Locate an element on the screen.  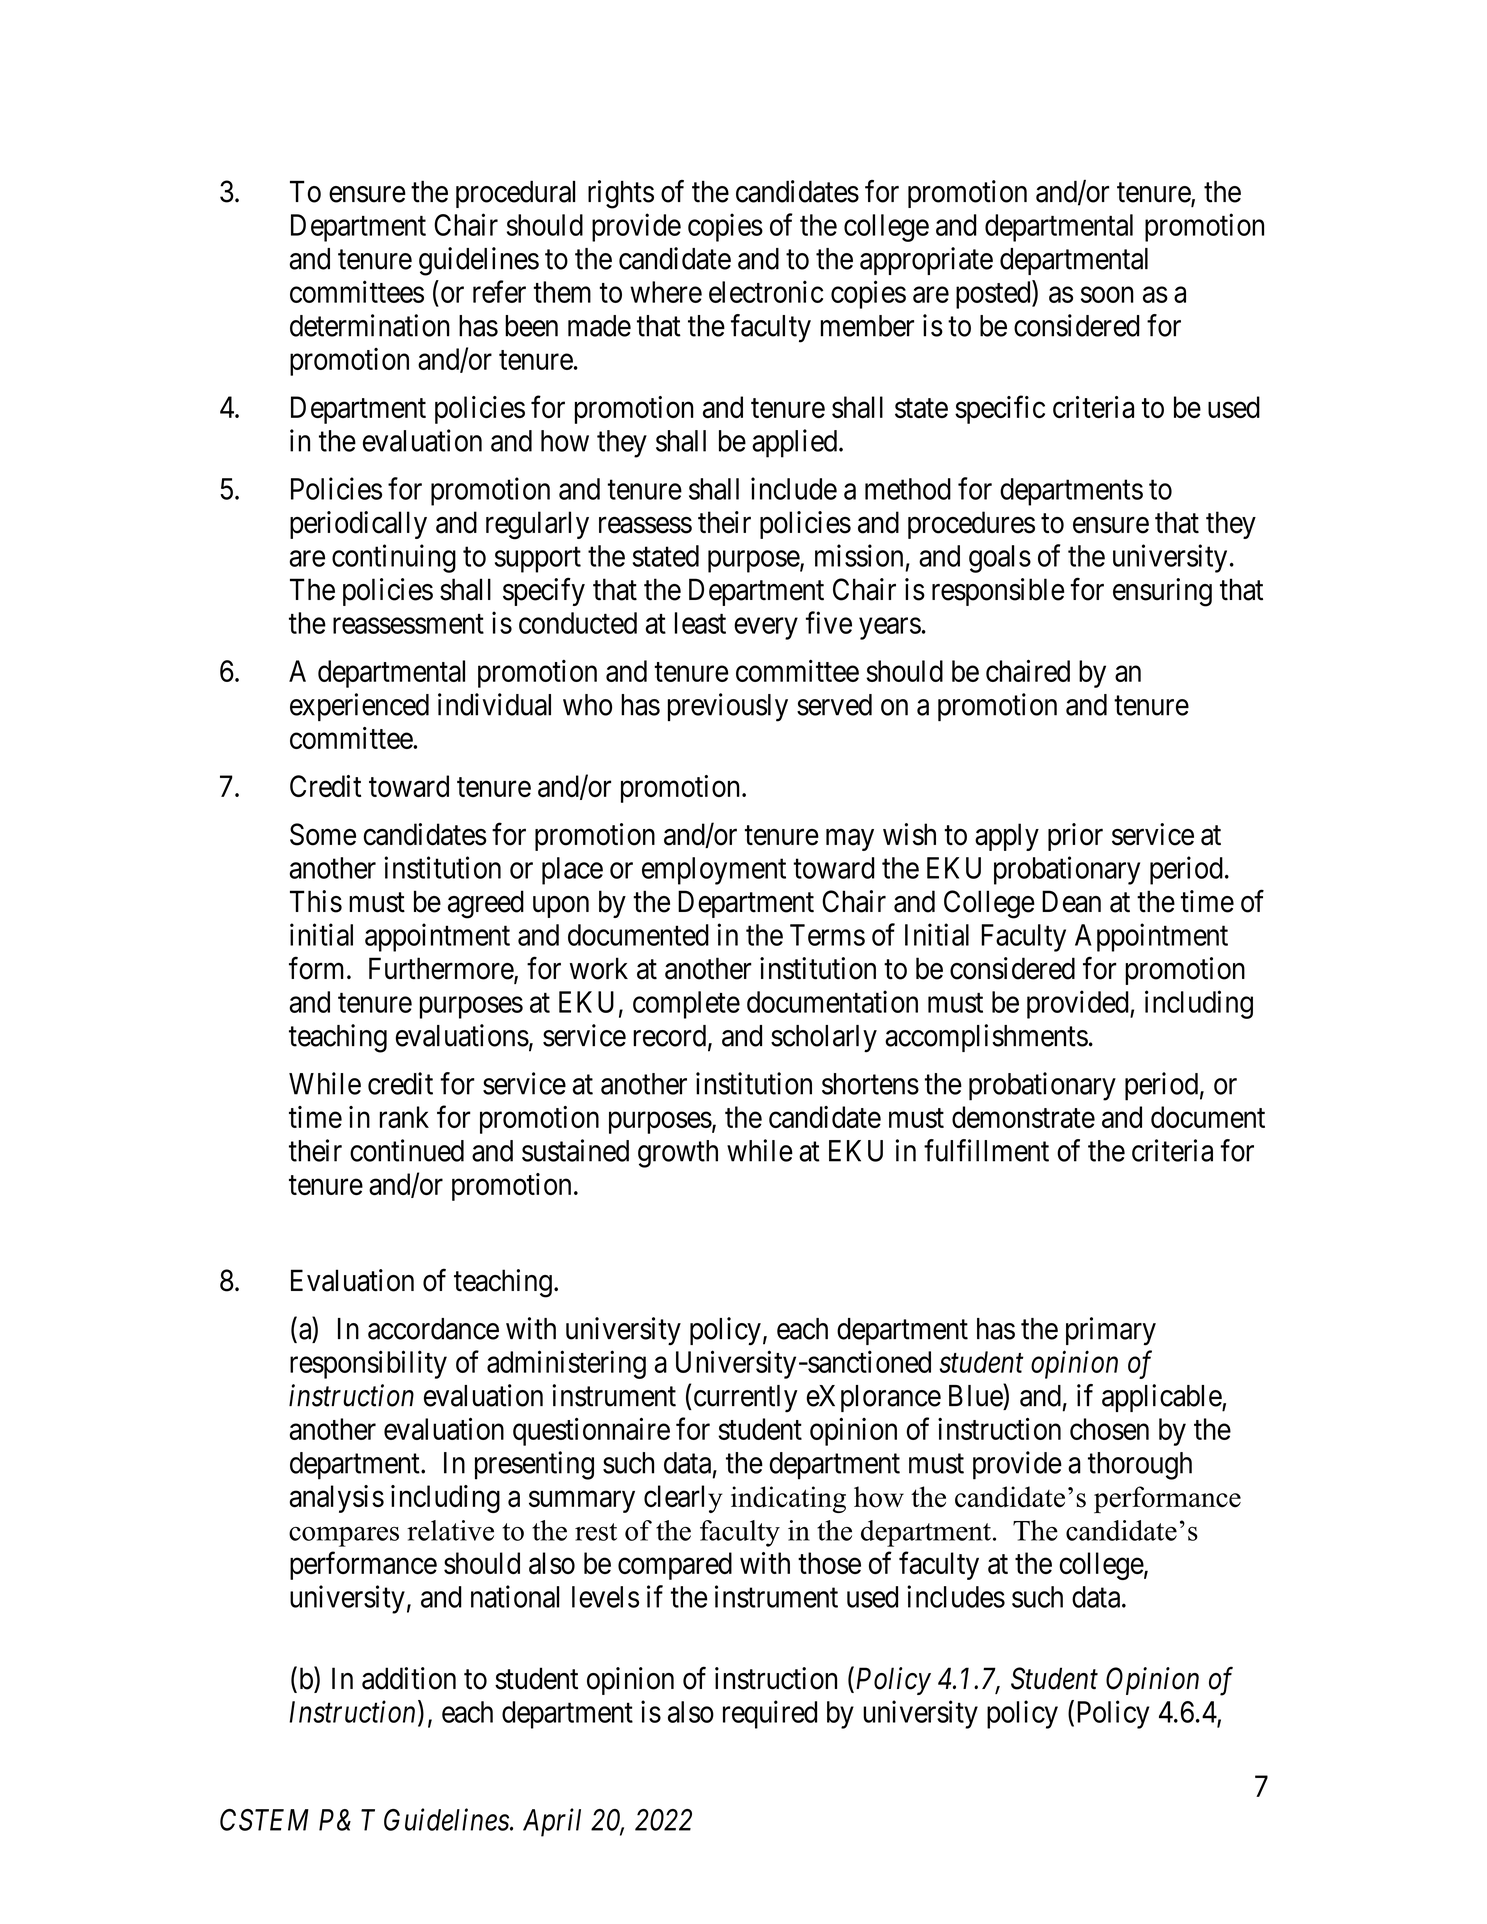
Dean is located at coordinates (1071, 901).
